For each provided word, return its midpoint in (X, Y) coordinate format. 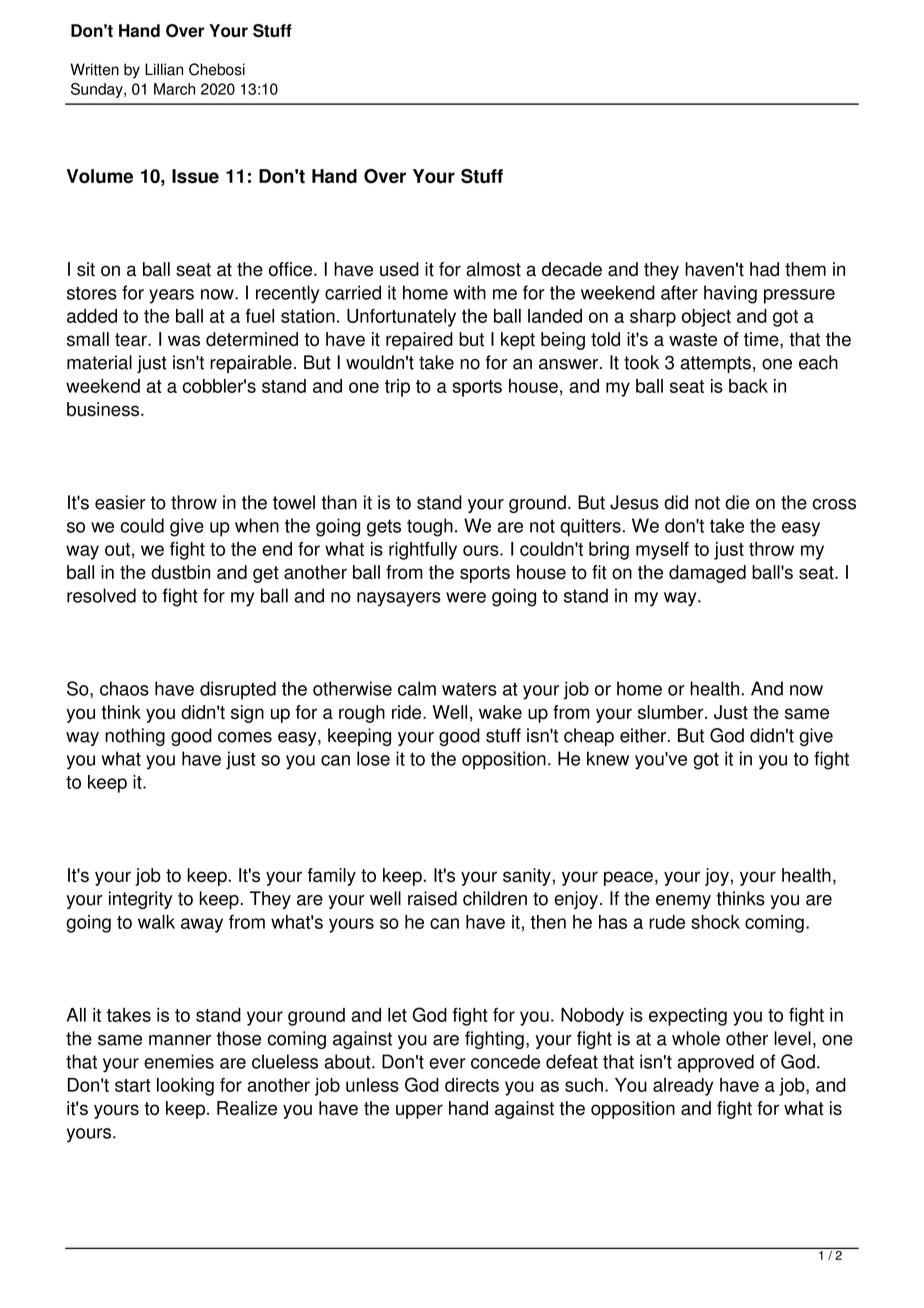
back (748, 386)
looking (185, 1087)
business (104, 409)
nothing (135, 737)
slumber (672, 712)
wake (500, 712)
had (764, 269)
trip (397, 388)
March (174, 89)
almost (493, 269)
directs (472, 1085)
